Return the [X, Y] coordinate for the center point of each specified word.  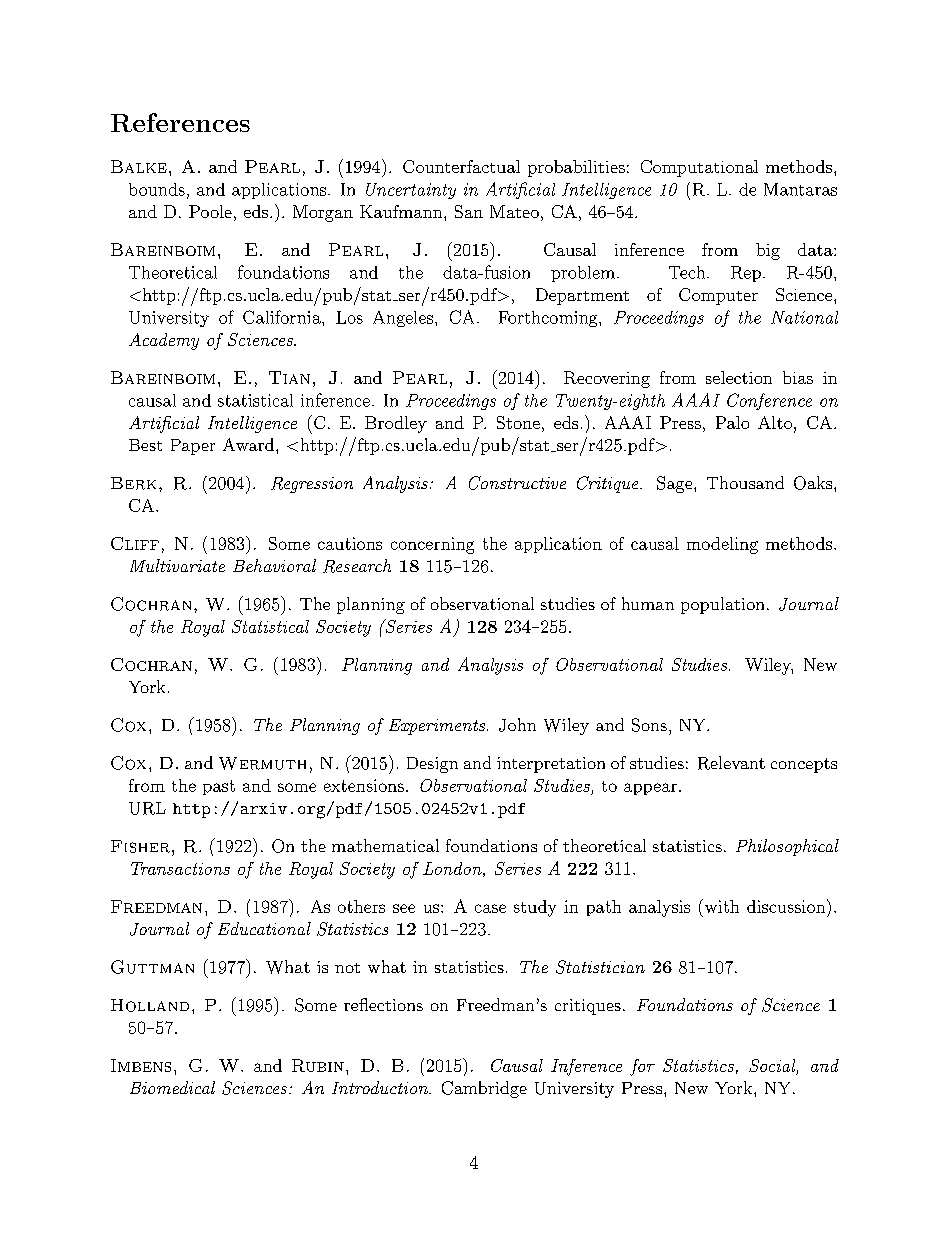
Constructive [517, 483]
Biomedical [172, 1087]
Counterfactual [461, 166]
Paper [193, 447]
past [219, 787]
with [720, 906]
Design [432, 765]
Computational [699, 168]
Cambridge [484, 1089]
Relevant [731, 763]
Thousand [745, 482]
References [180, 122]
